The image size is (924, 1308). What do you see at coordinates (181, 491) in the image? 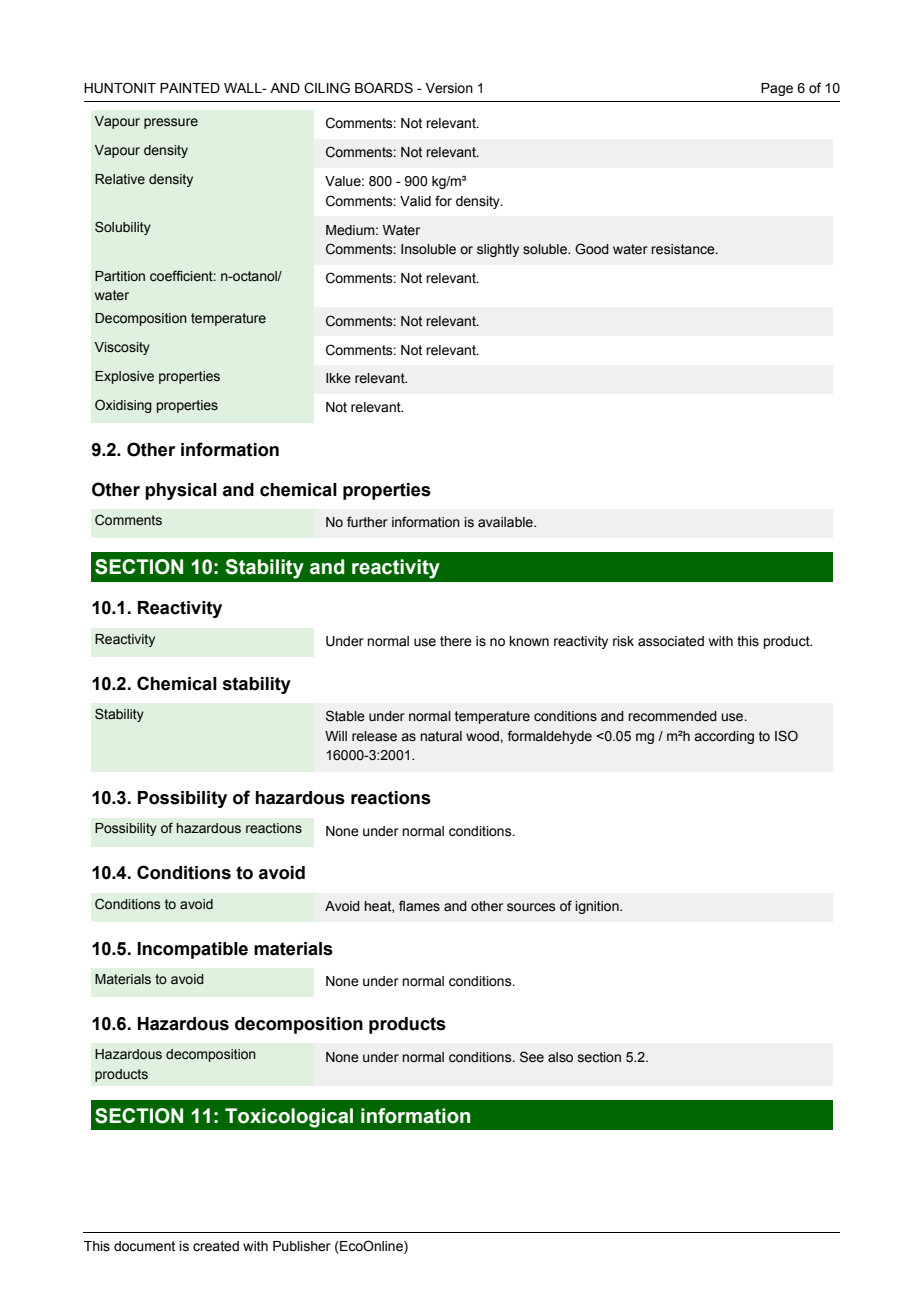
I see `physical` at bounding box center [181, 491].
